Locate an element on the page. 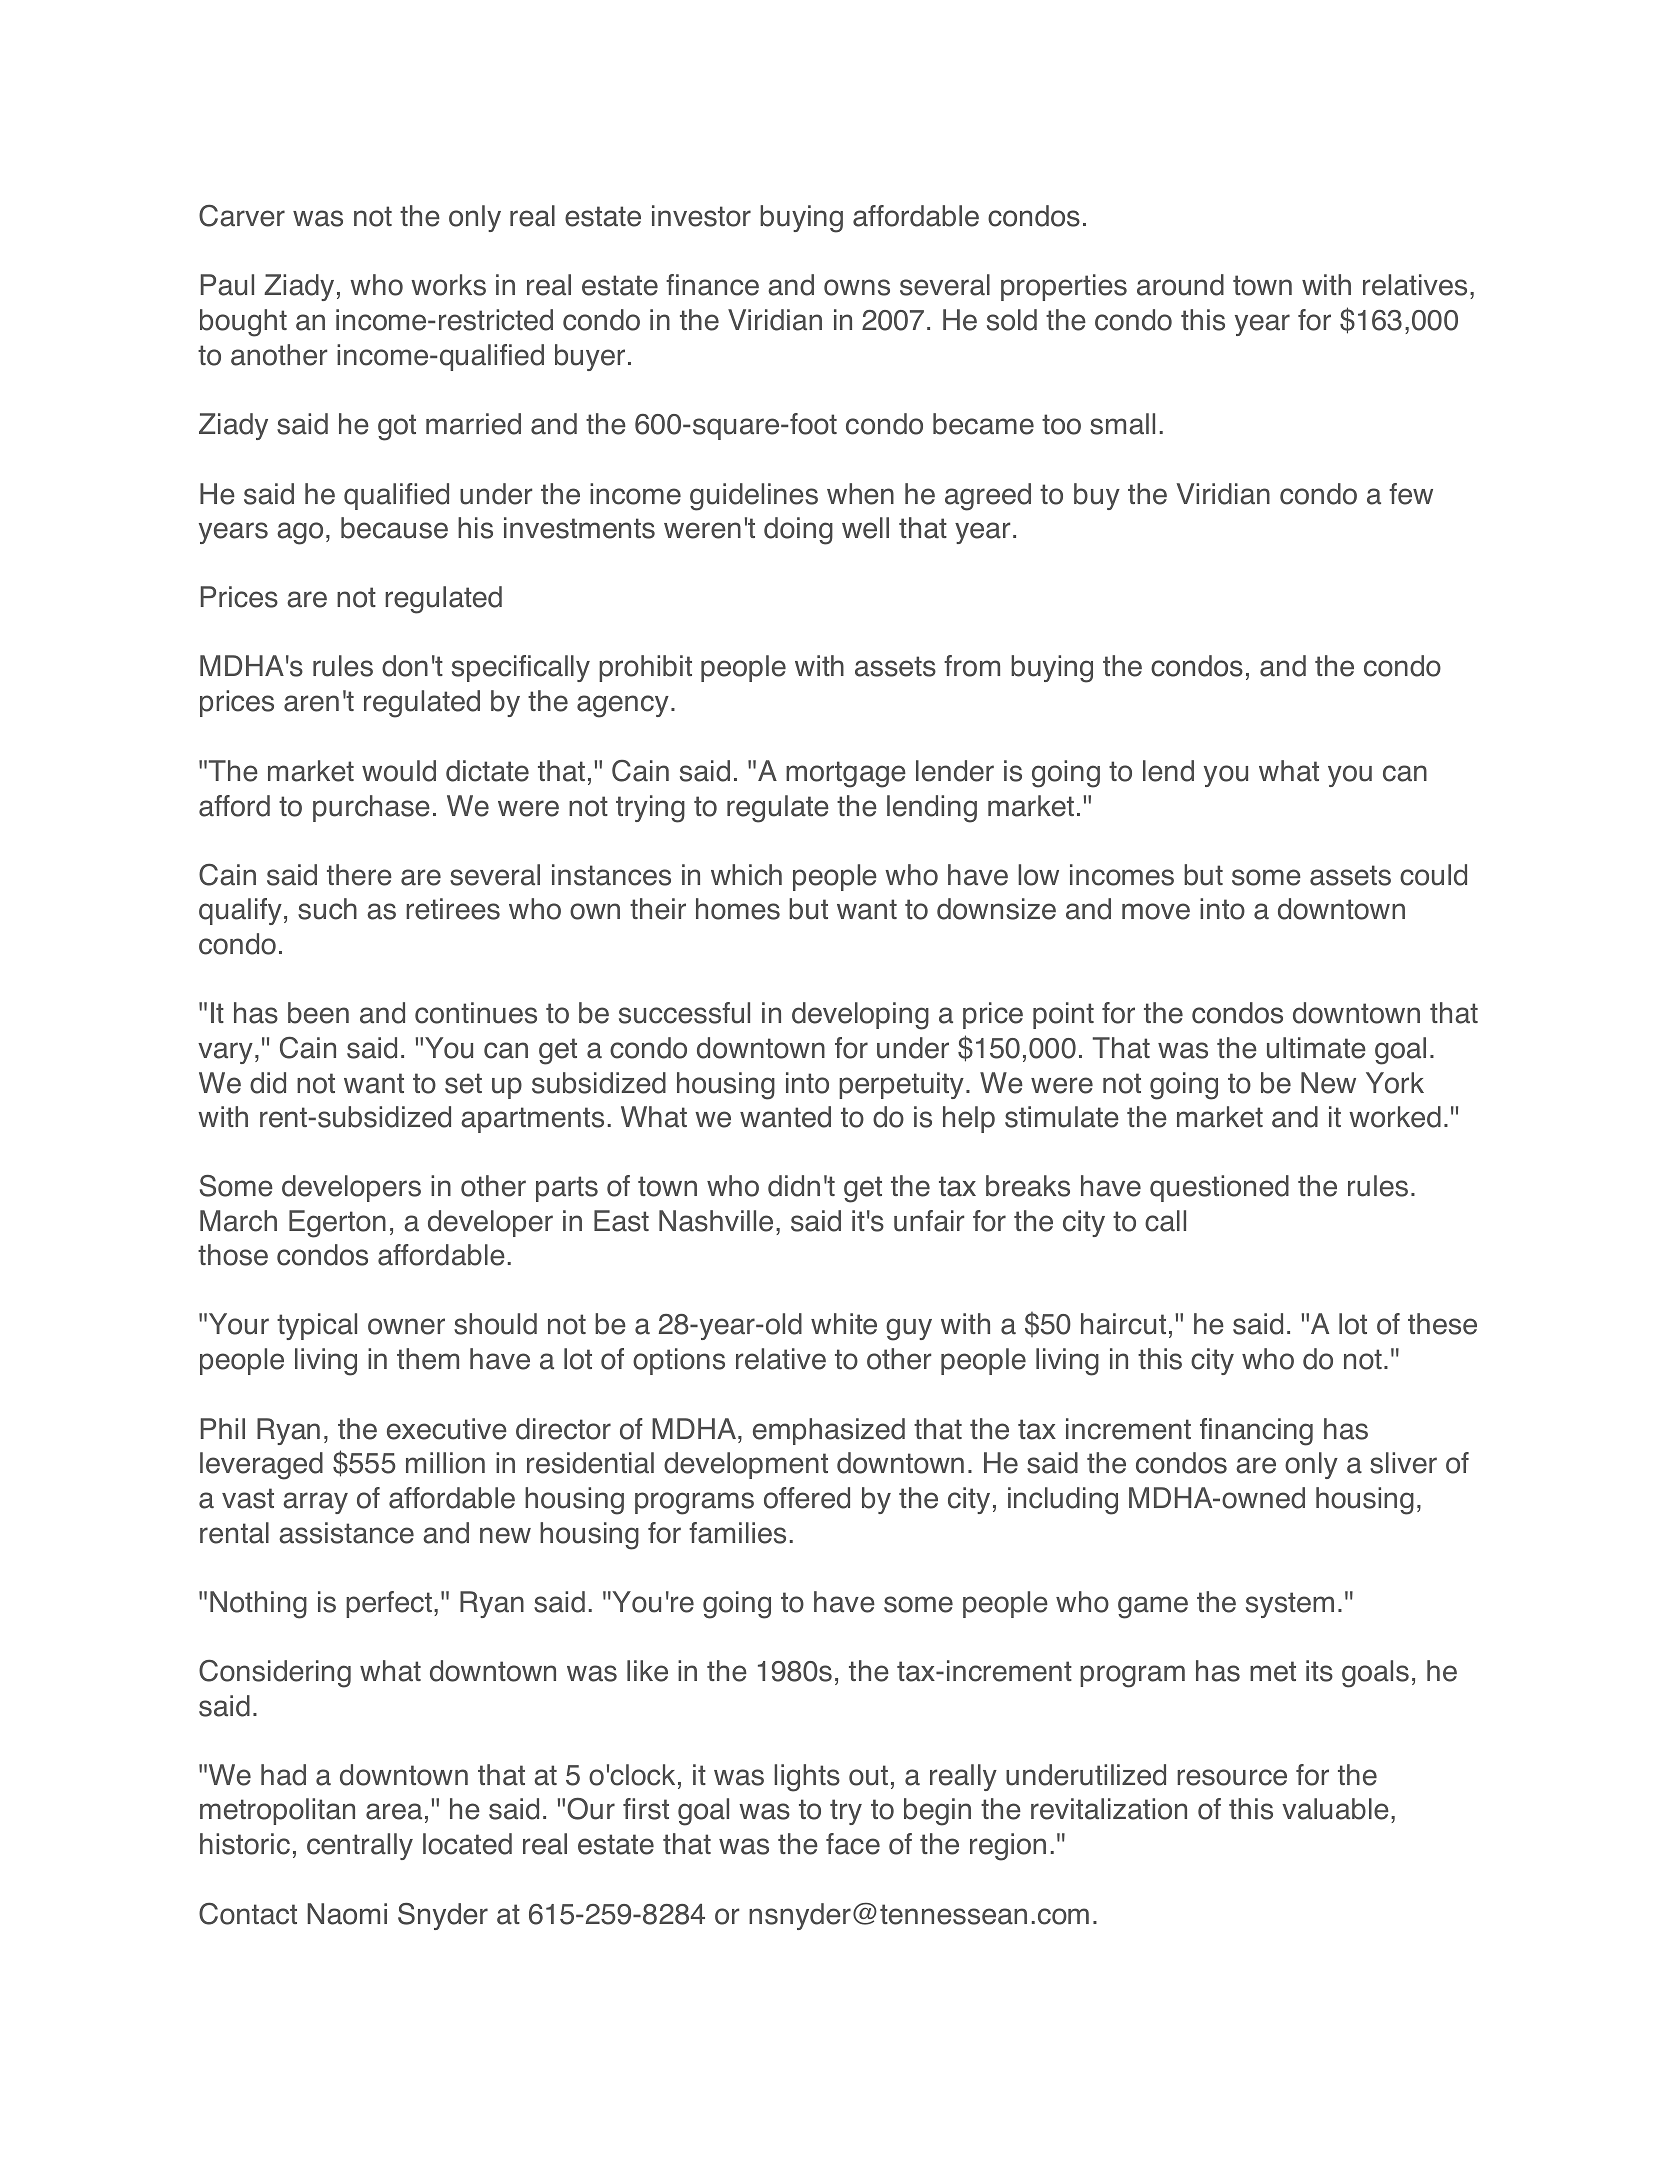 This image has width=1676, height=2169. centrally is located at coordinates (360, 1846).
